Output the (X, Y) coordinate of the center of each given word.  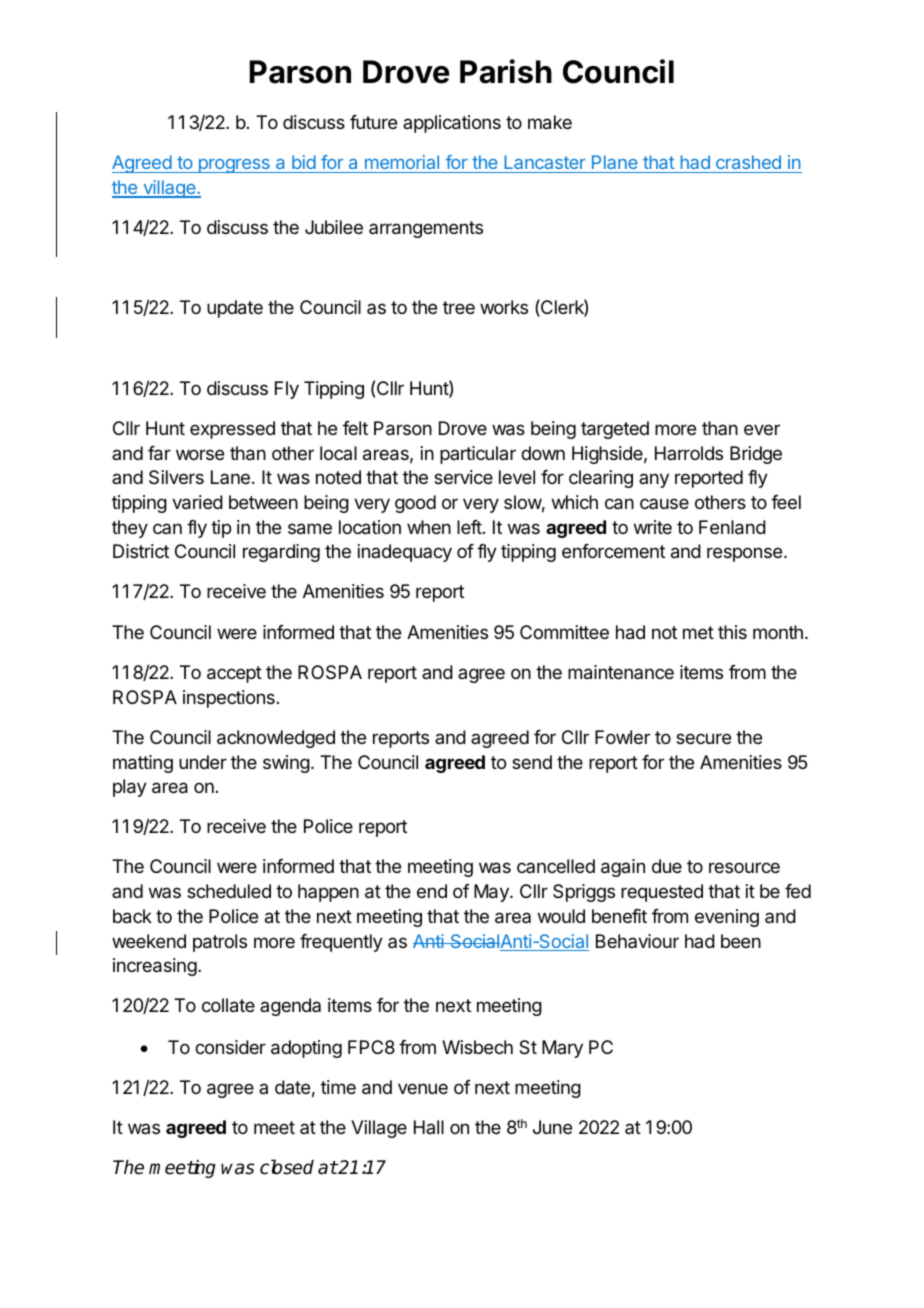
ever (762, 429)
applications (452, 124)
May (492, 893)
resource (744, 867)
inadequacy (405, 553)
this (732, 632)
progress (234, 166)
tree (459, 307)
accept (234, 674)
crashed (748, 162)
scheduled (229, 891)
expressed (232, 430)
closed (287, 1167)
